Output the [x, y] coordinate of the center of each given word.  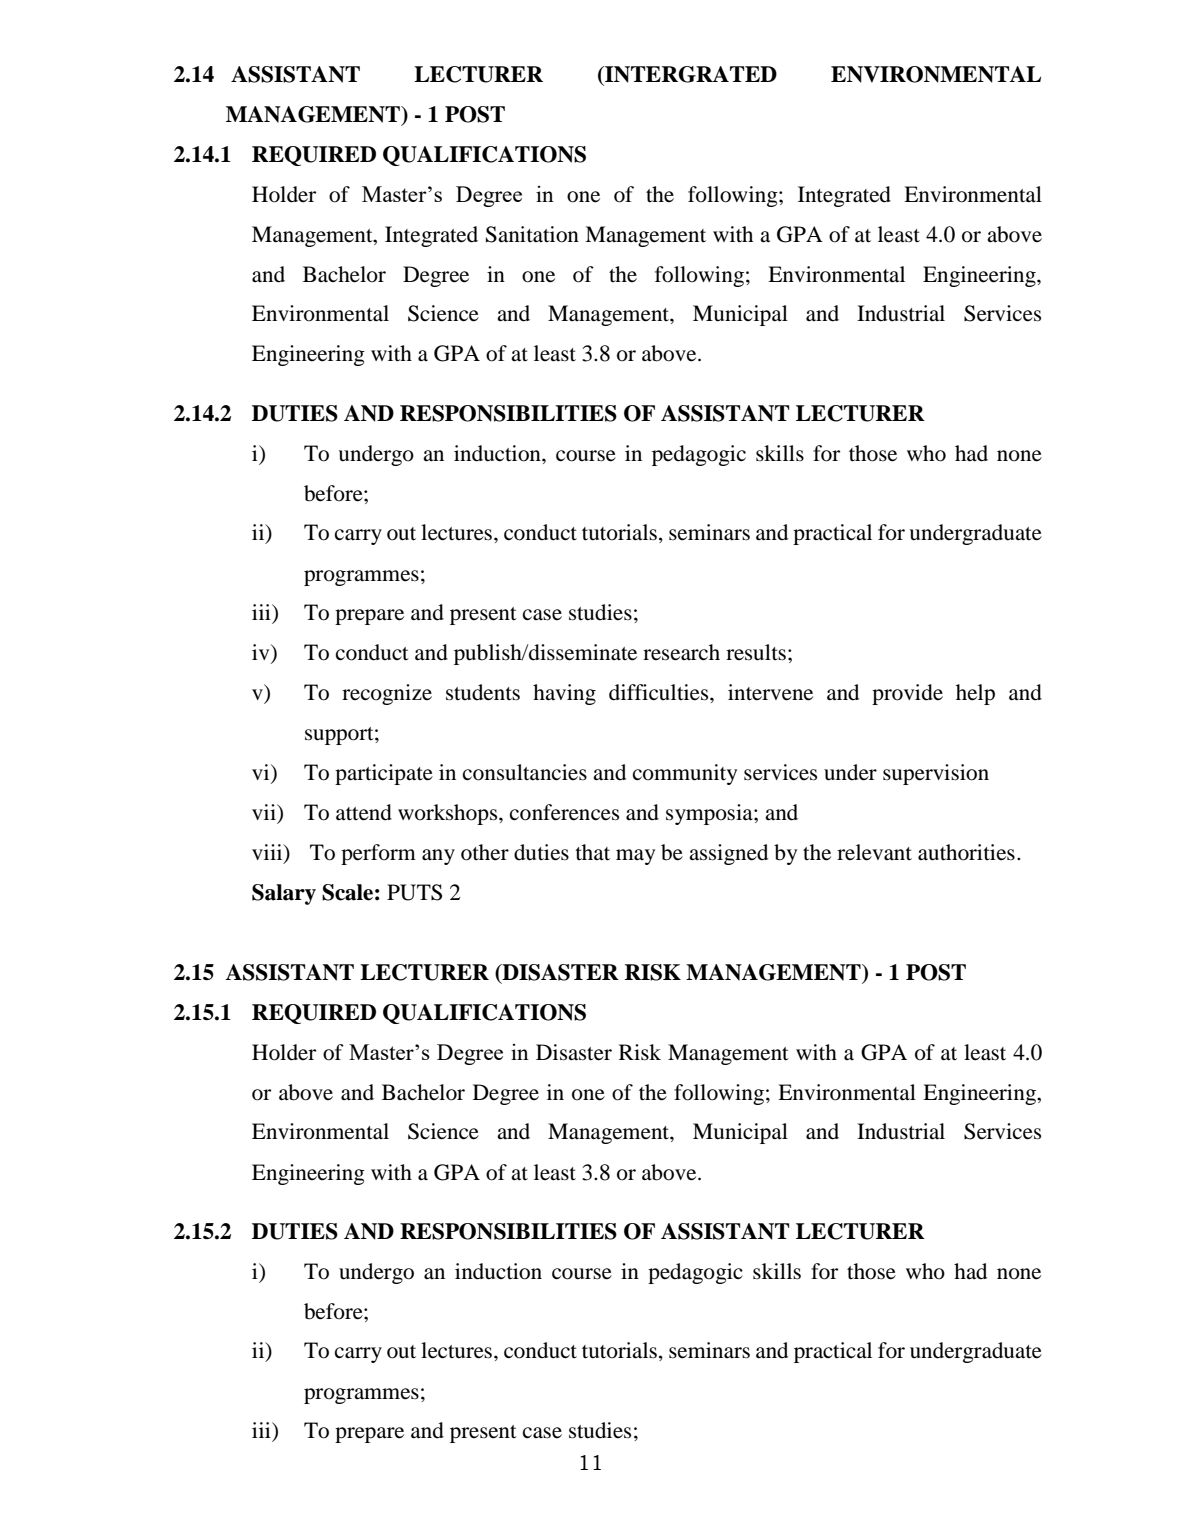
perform [378, 854]
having [564, 694]
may [635, 857]
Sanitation [532, 234]
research [681, 652]
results [756, 652]
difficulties [660, 692]
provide [907, 694]
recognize [387, 694]
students [483, 692]
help [975, 694]
